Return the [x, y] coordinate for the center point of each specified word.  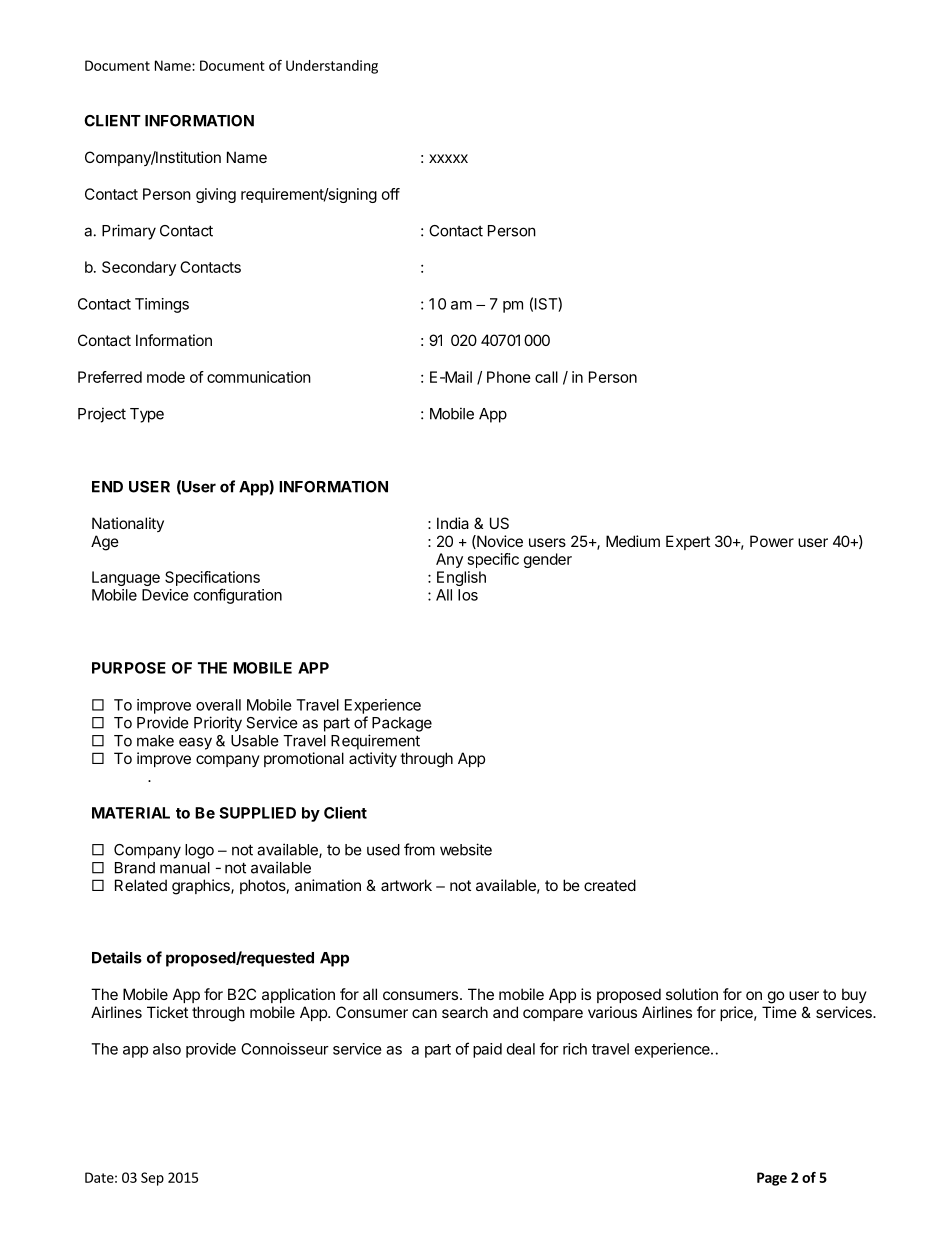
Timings [162, 305]
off [391, 194]
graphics [202, 887]
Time [779, 1012]
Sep [152, 1179]
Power [772, 541]
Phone [509, 377]
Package [402, 724]
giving [216, 195]
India [453, 523]
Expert [688, 542]
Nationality [128, 524]
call [546, 377]
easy [195, 743]
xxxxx [448, 158]
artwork [406, 885]
